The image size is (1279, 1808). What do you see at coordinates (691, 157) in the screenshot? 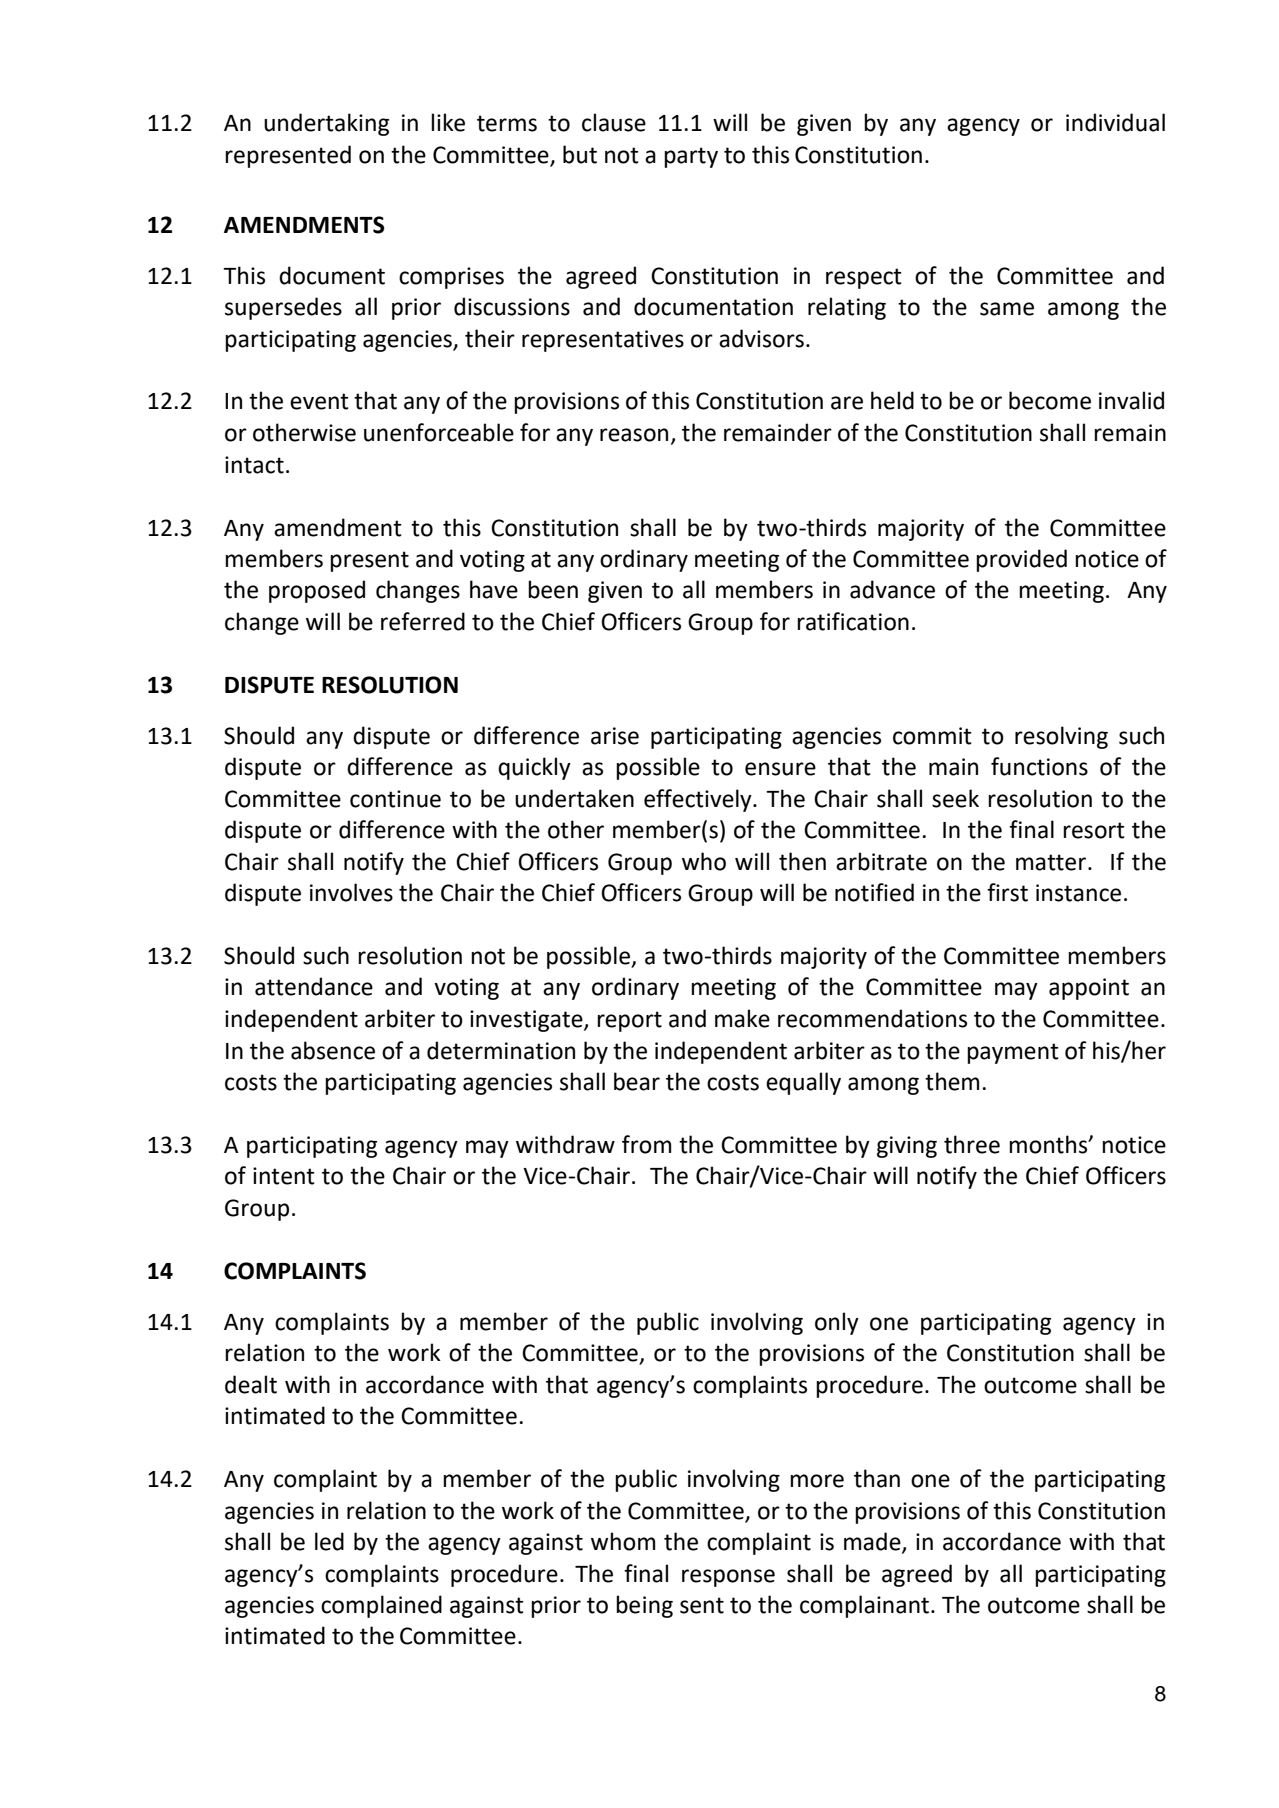
I see `party` at bounding box center [691, 157].
